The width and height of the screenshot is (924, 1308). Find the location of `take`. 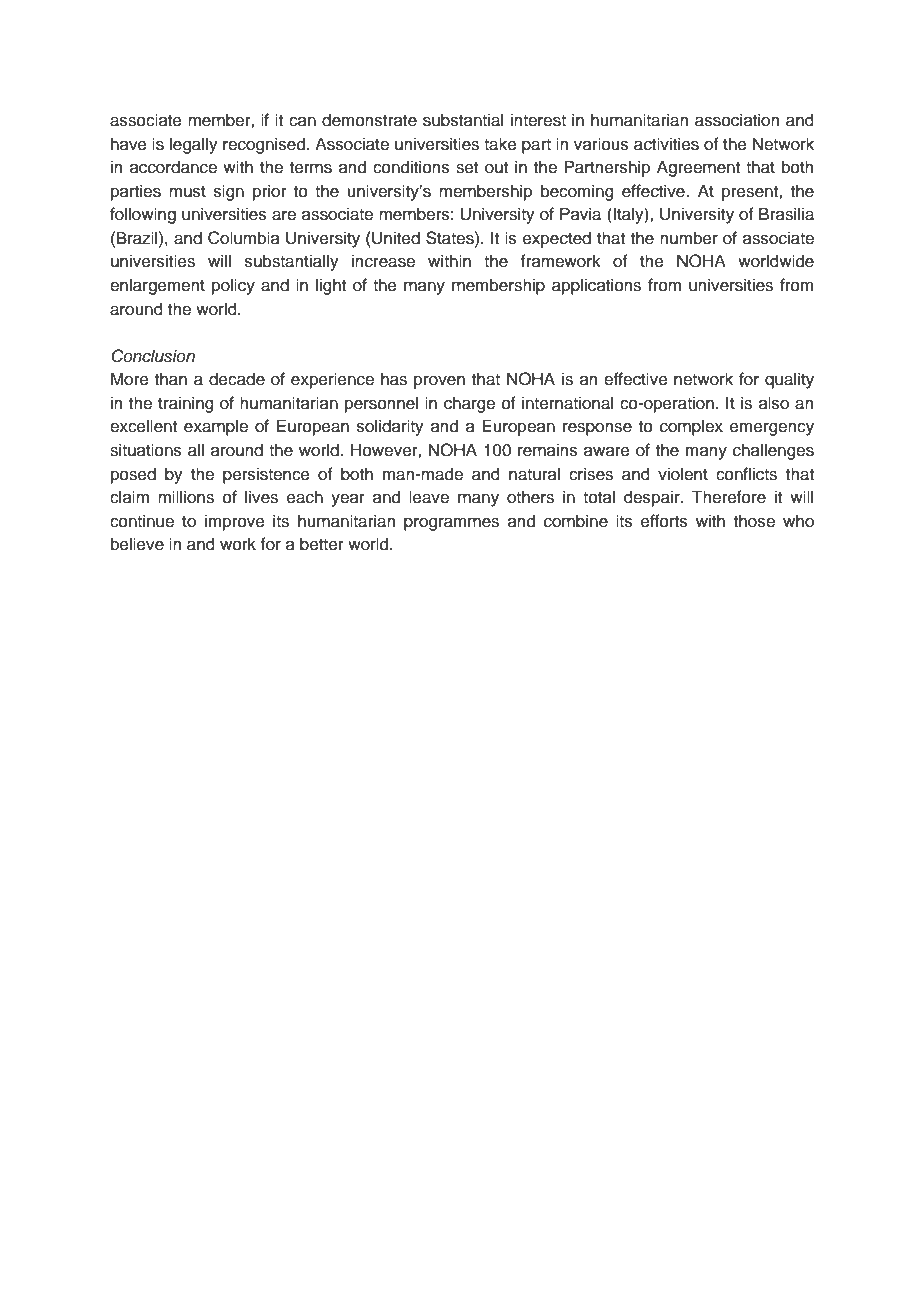

take is located at coordinates (500, 144).
